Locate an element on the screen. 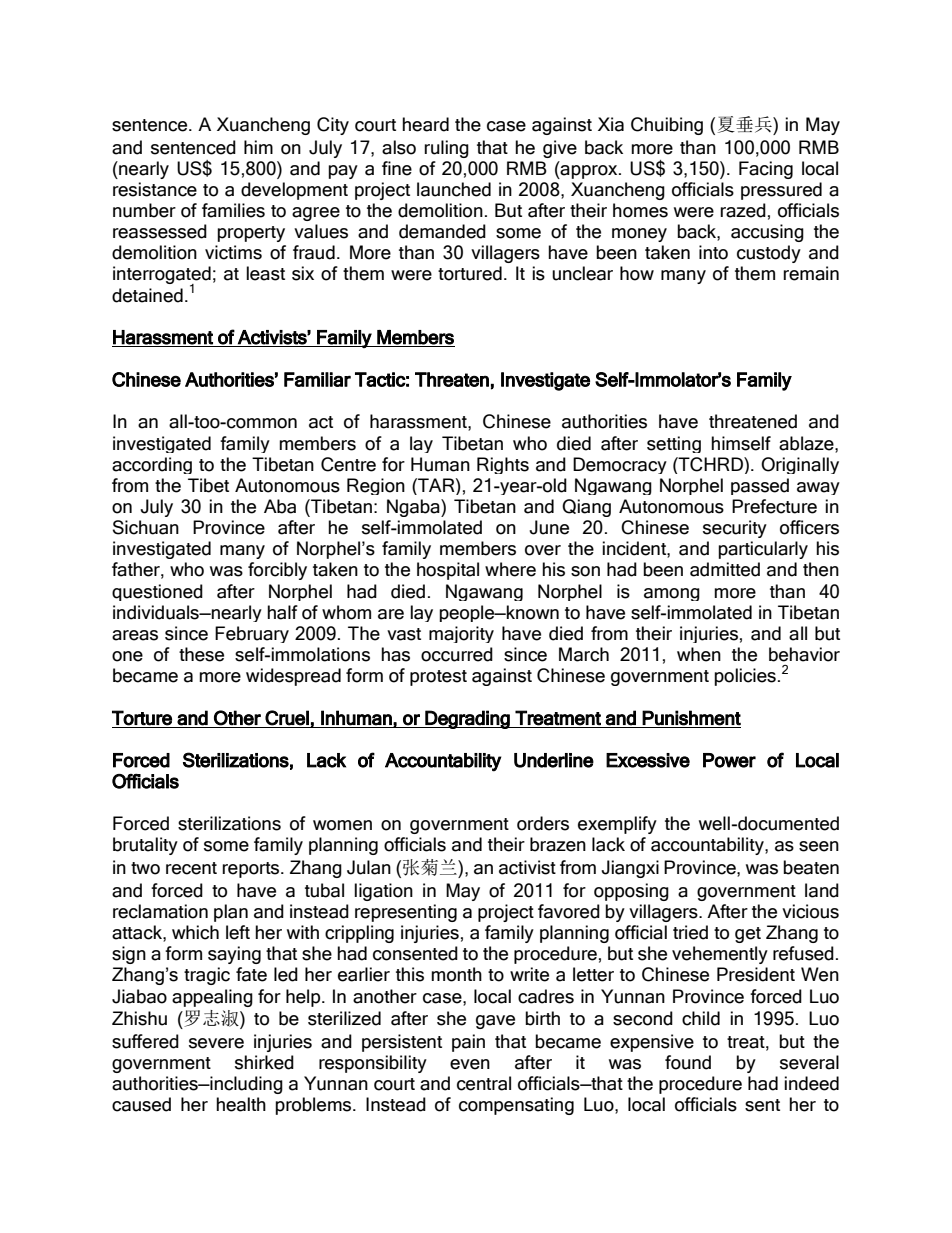  majority is located at coordinates (461, 634).
